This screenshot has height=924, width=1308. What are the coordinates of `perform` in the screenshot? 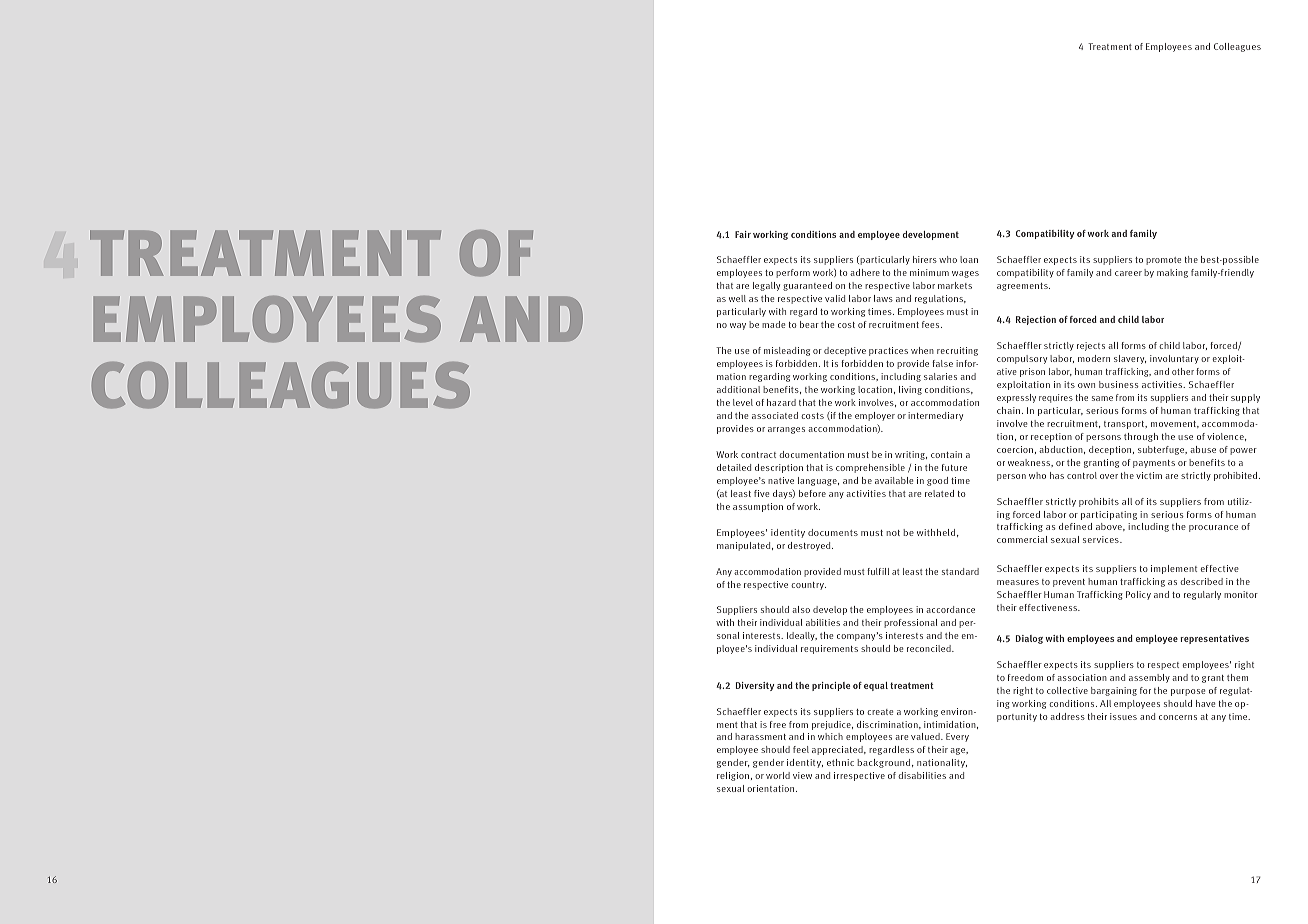 It's located at (793, 273).
